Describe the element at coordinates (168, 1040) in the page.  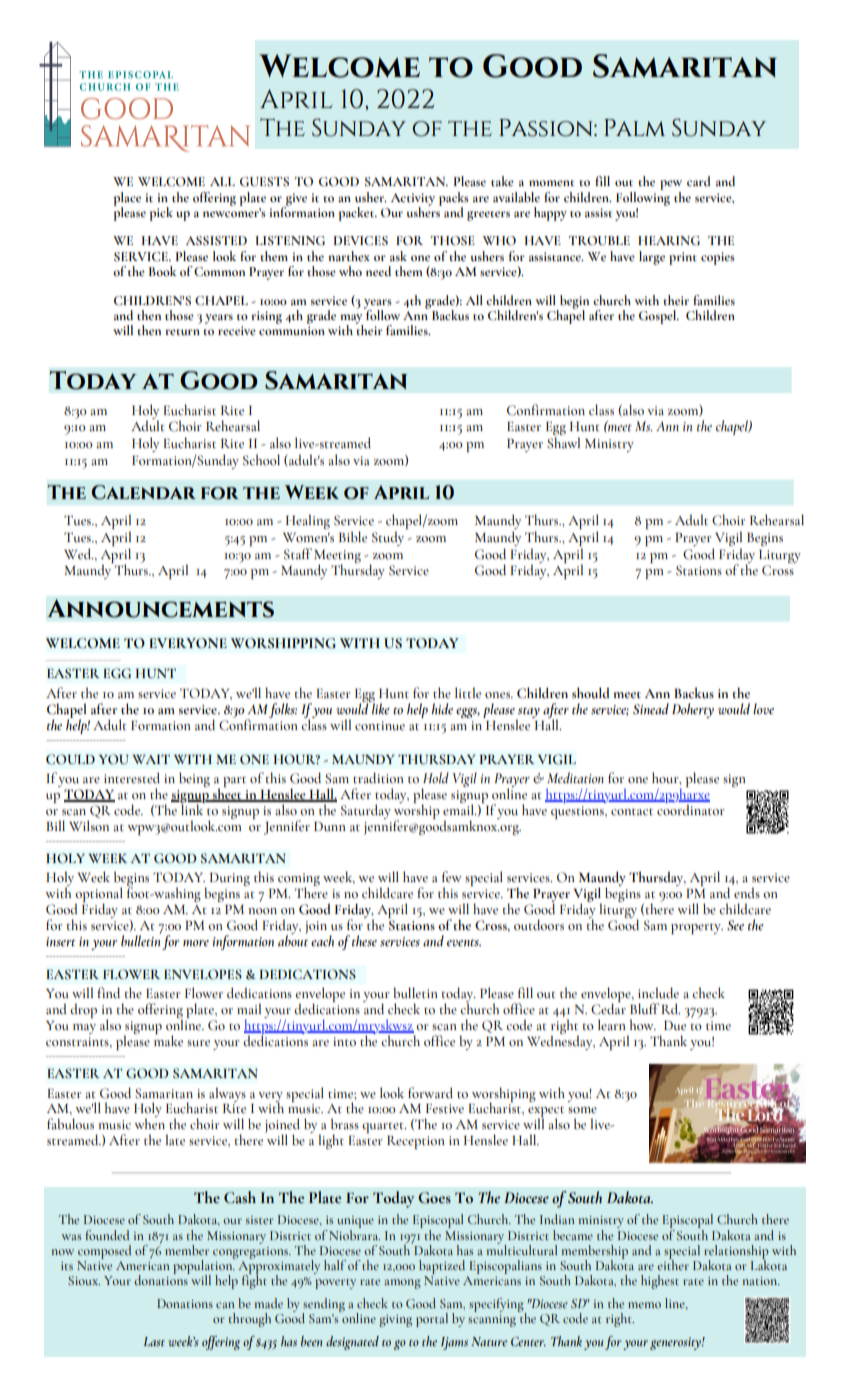
I see `make` at that location.
